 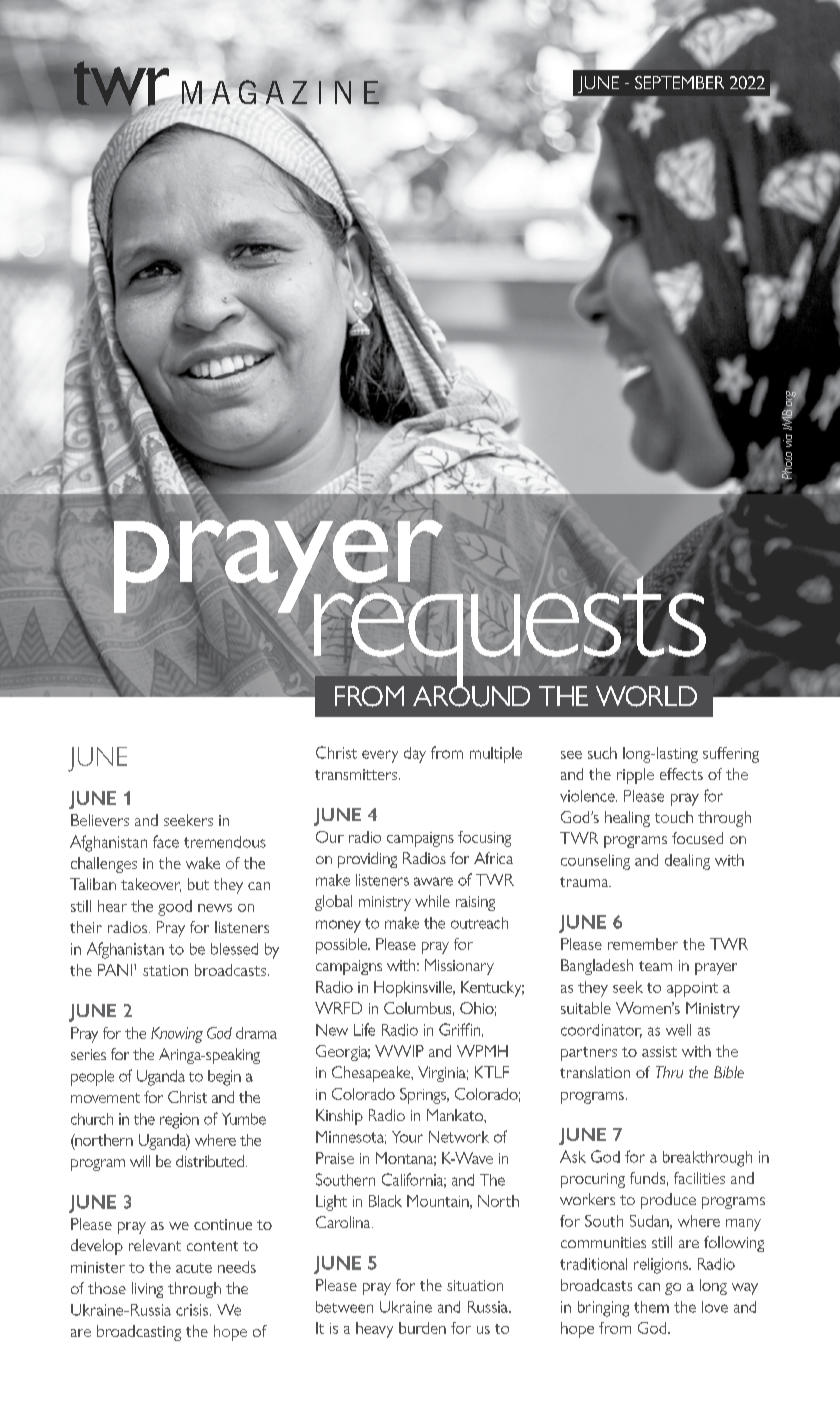 What do you see at coordinates (147, 1290) in the screenshot?
I see `living` at bounding box center [147, 1290].
